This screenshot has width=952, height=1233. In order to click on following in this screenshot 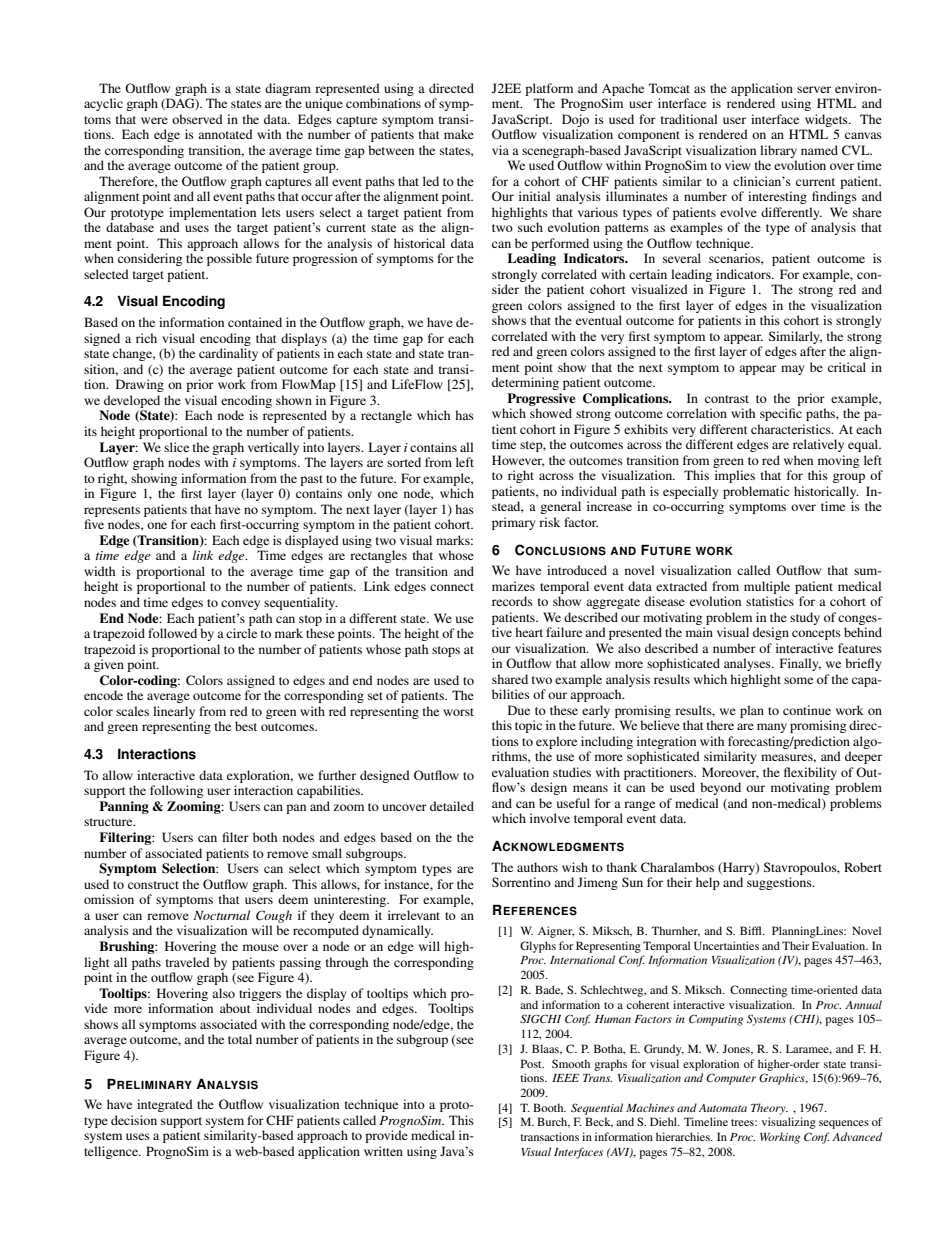, I will do `click(176, 791)`.
